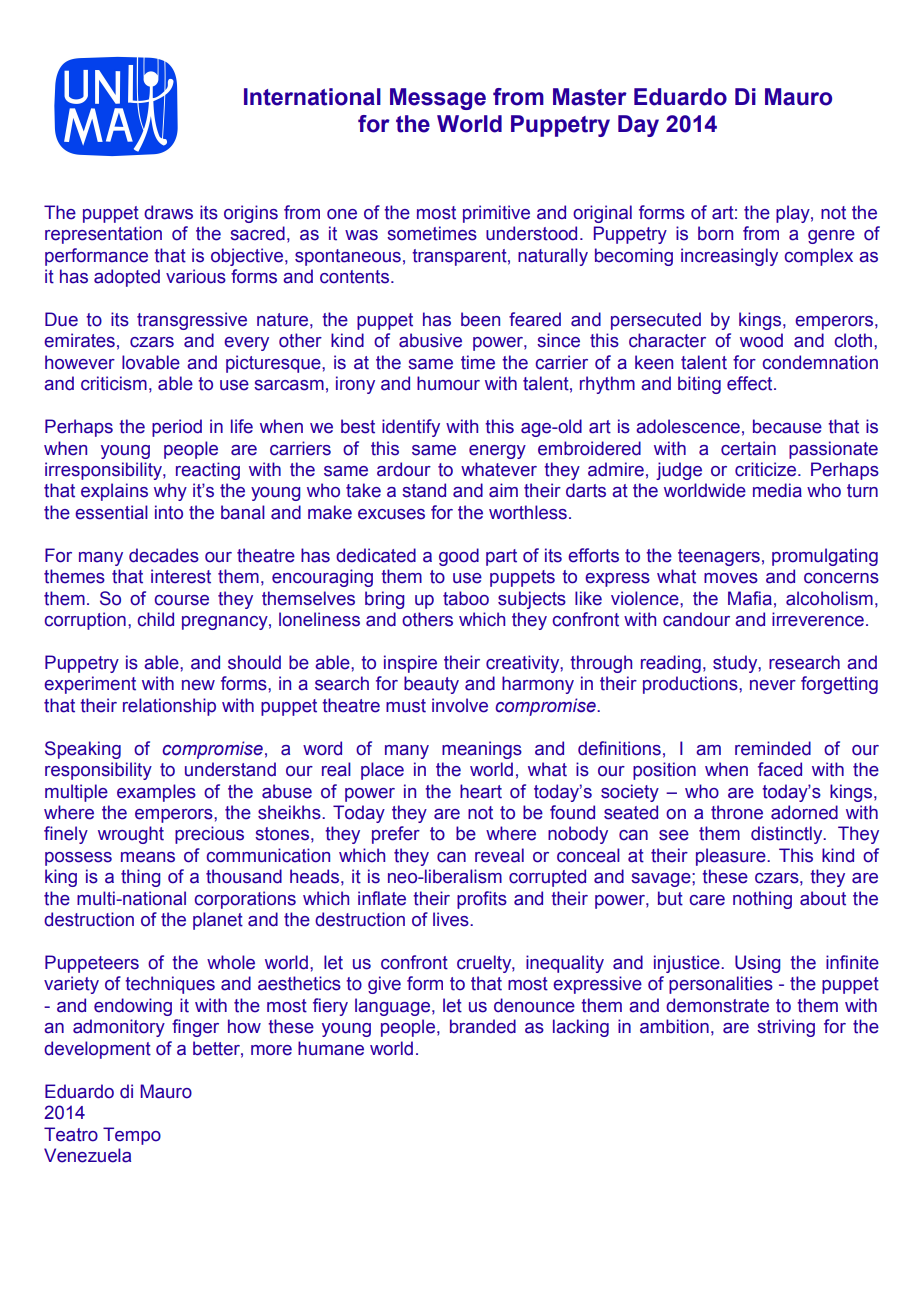  What do you see at coordinates (482, 900) in the screenshot?
I see `profits` at bounding box center [482, 900].
